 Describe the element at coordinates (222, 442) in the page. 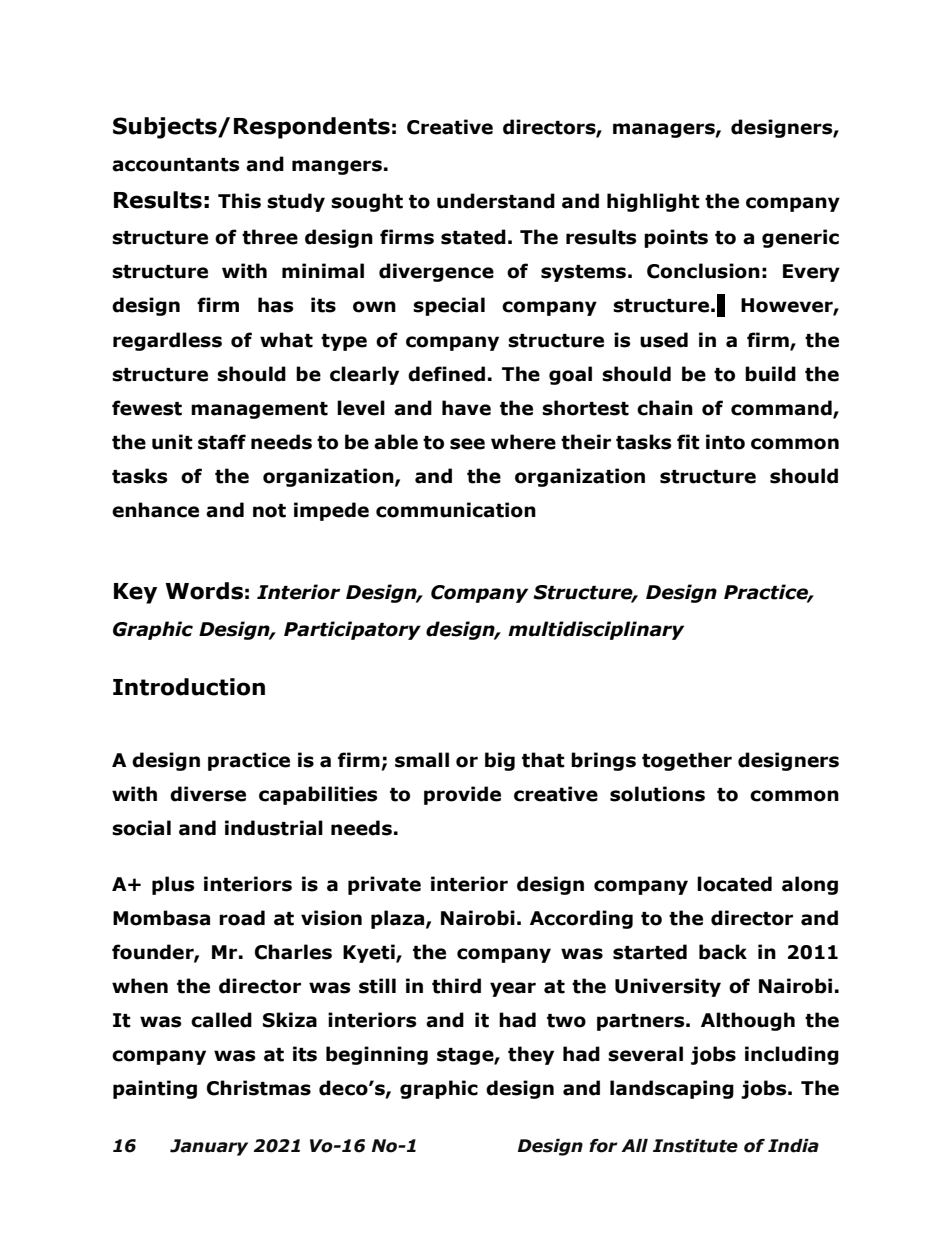

I see `staff` at that location.
